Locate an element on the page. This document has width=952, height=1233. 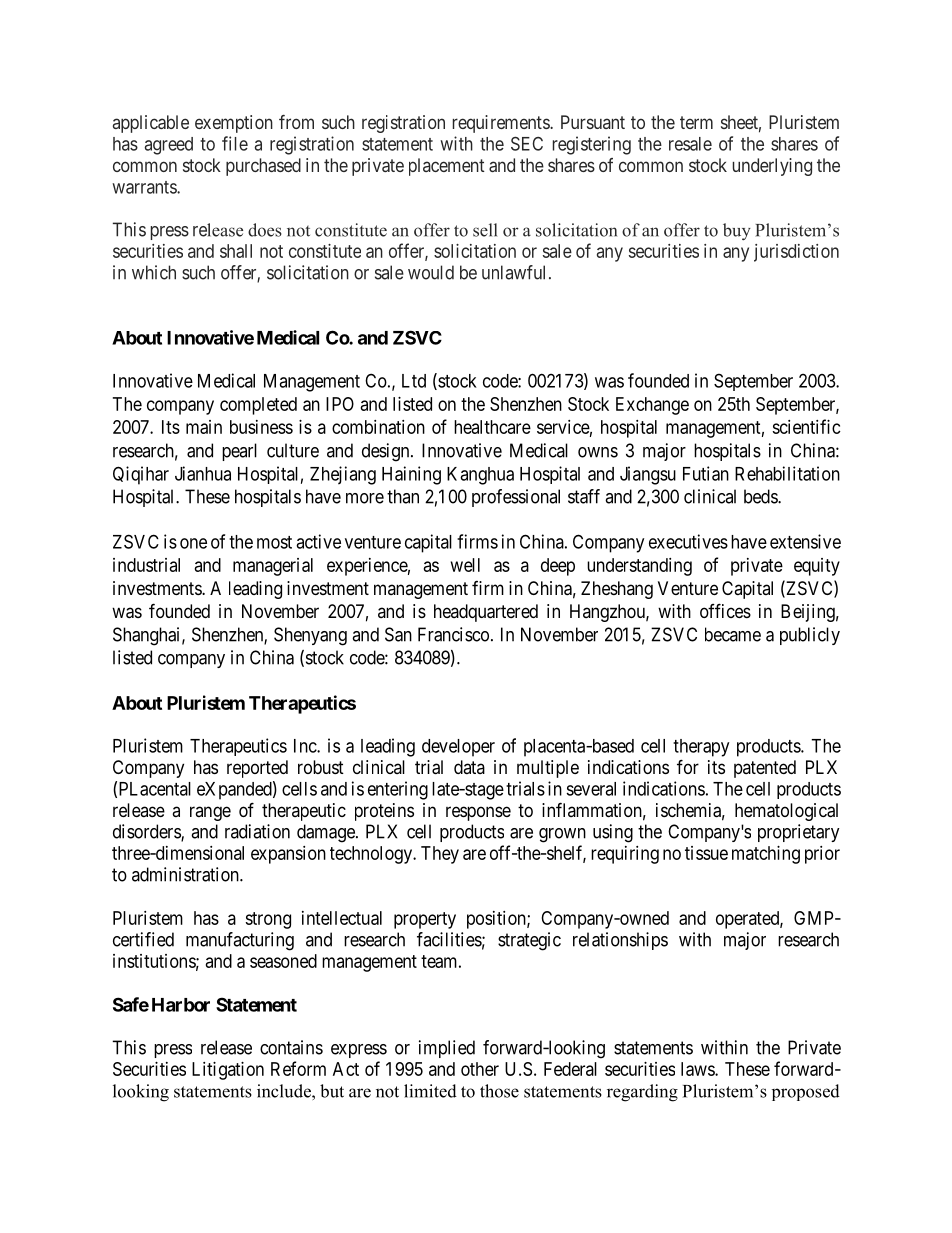
requirements is located at coordinates (502, 124).
